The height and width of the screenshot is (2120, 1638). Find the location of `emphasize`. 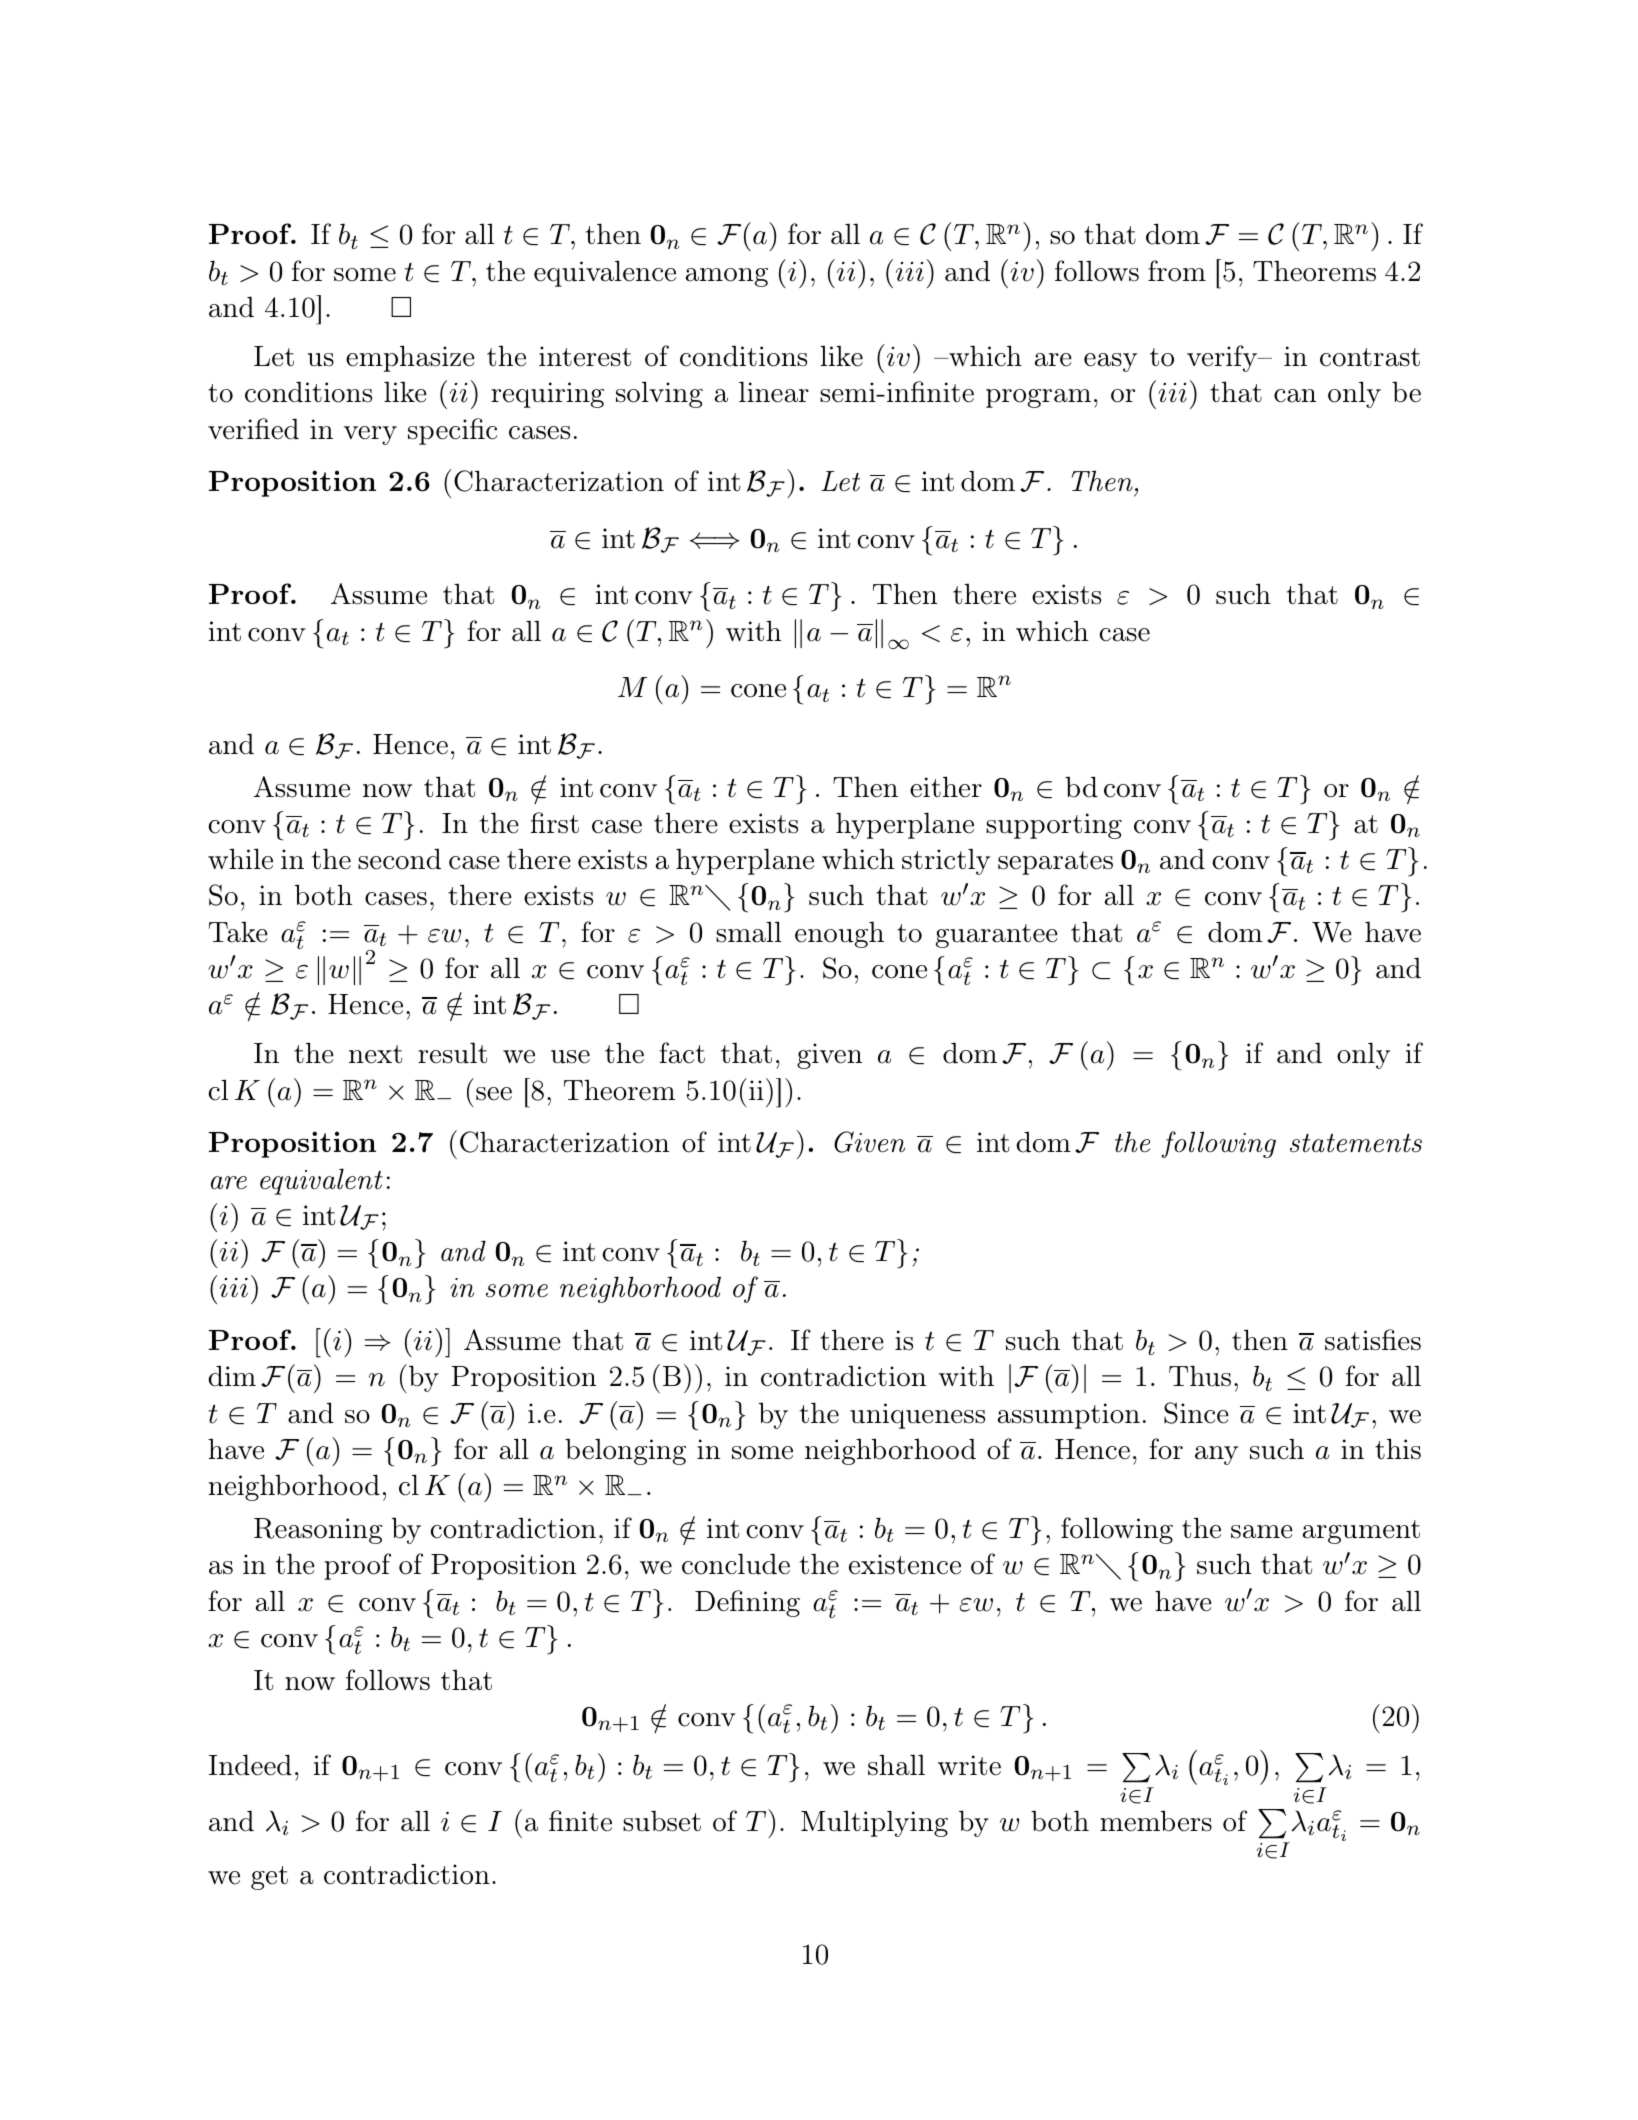

emphasize is located at coordinates (410, 358).
